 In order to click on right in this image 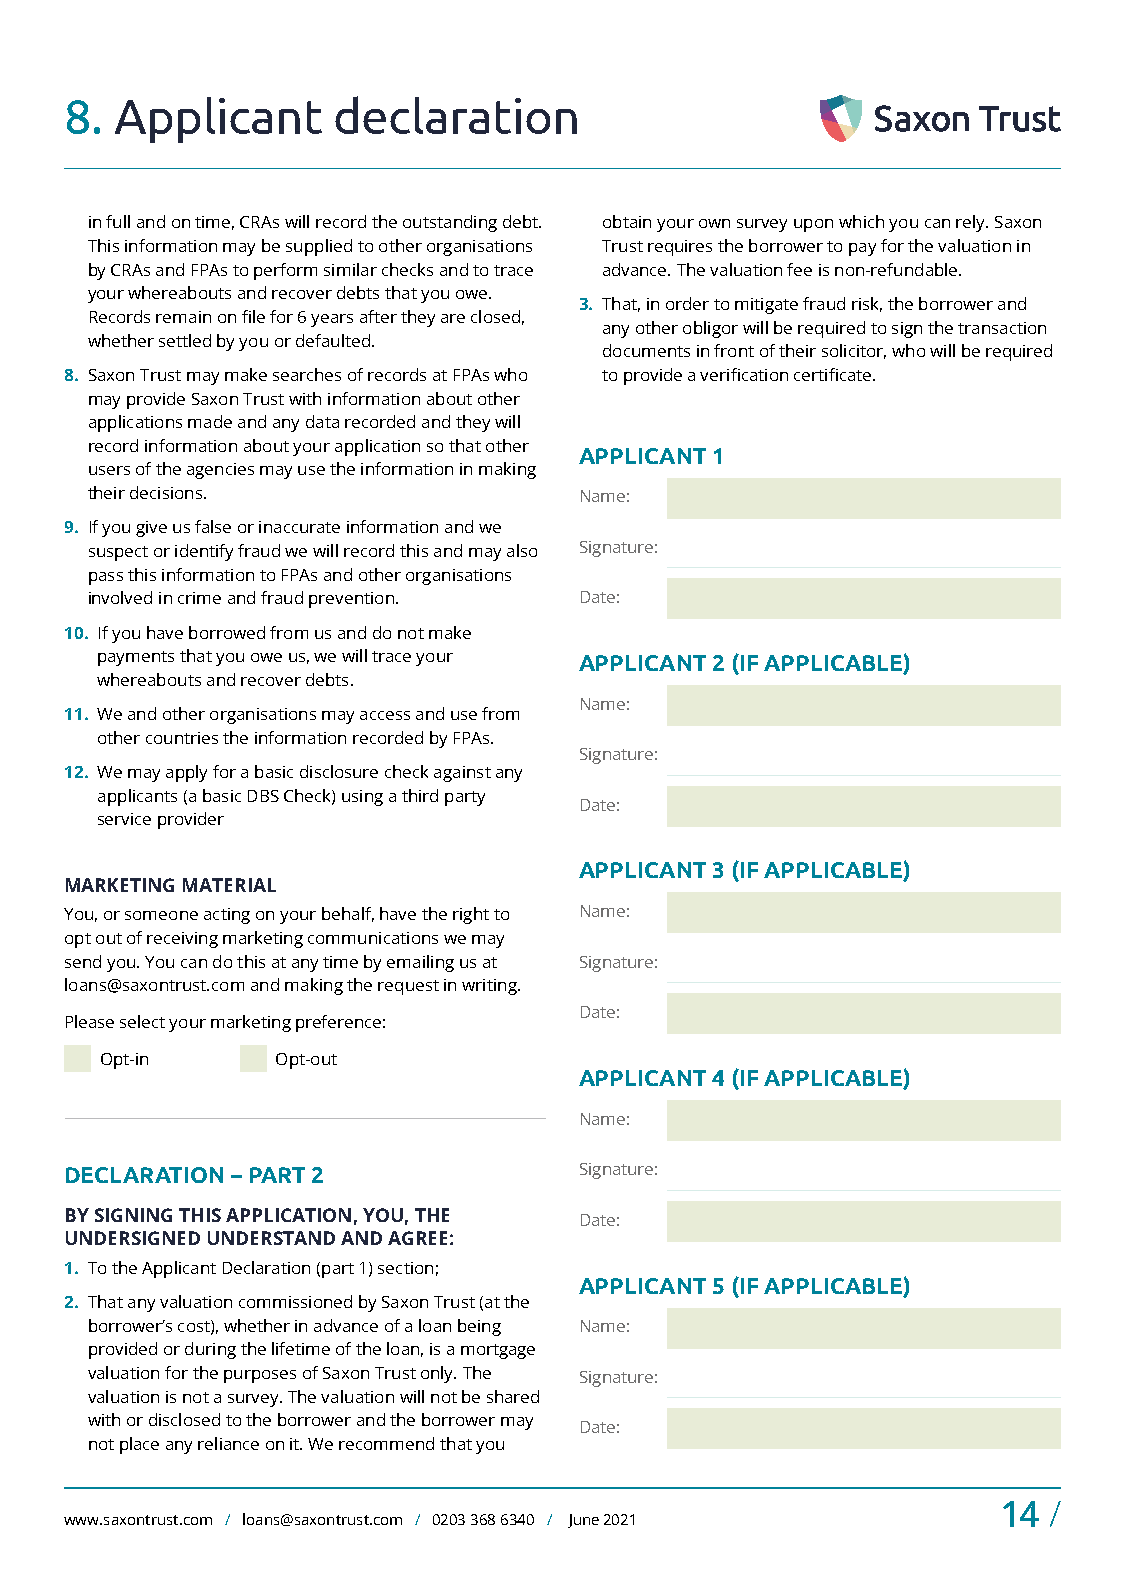, I will do `click(471, 915)`.
